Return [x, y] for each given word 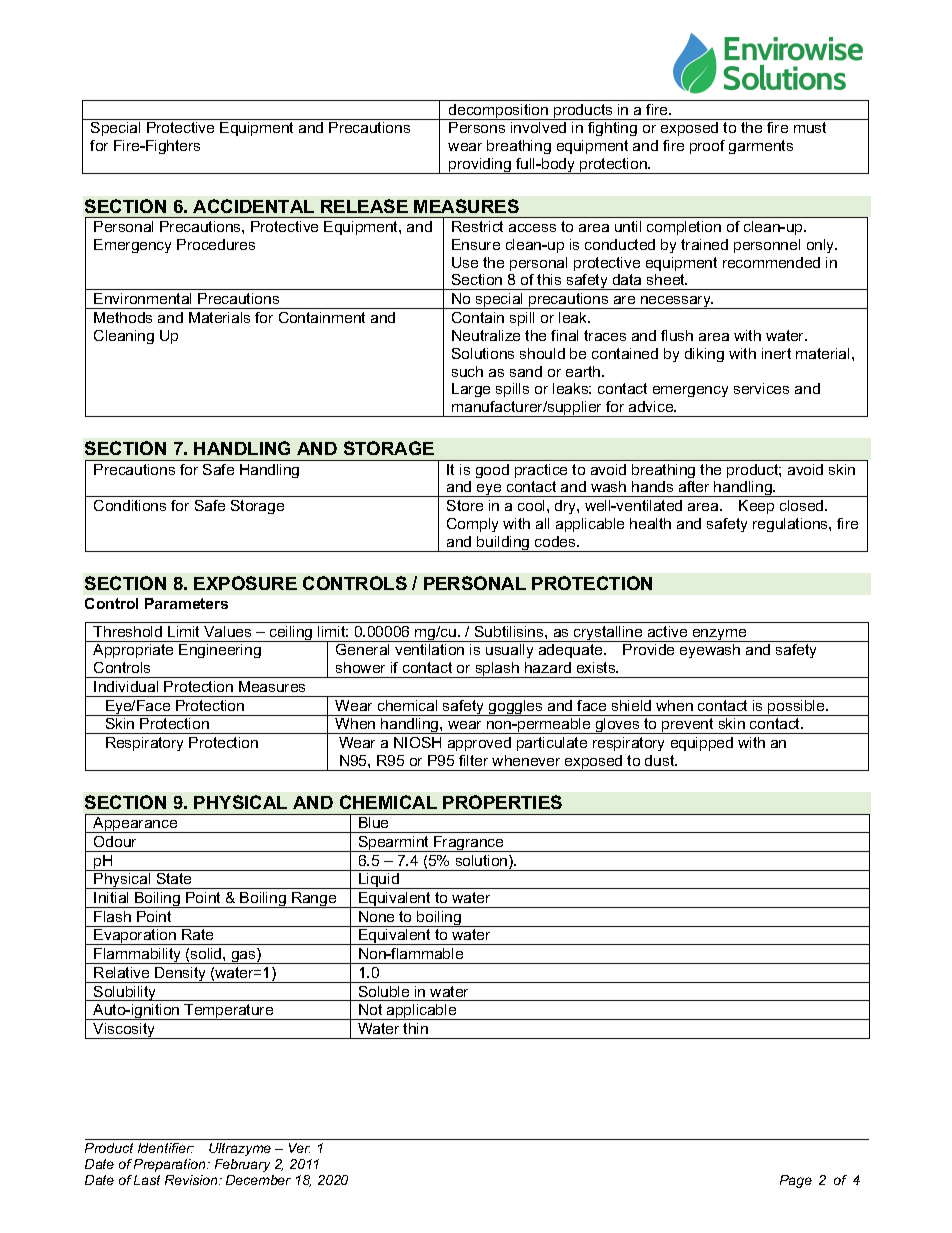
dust [661, 760]
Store [465, 505]
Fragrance [469, 844]
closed [803, 505]
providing [480, 166]
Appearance [135, 825]
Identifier [166, 1148]
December [258, 1180]
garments [761, 147]
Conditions [130, 505]
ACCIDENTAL [253, 206]
